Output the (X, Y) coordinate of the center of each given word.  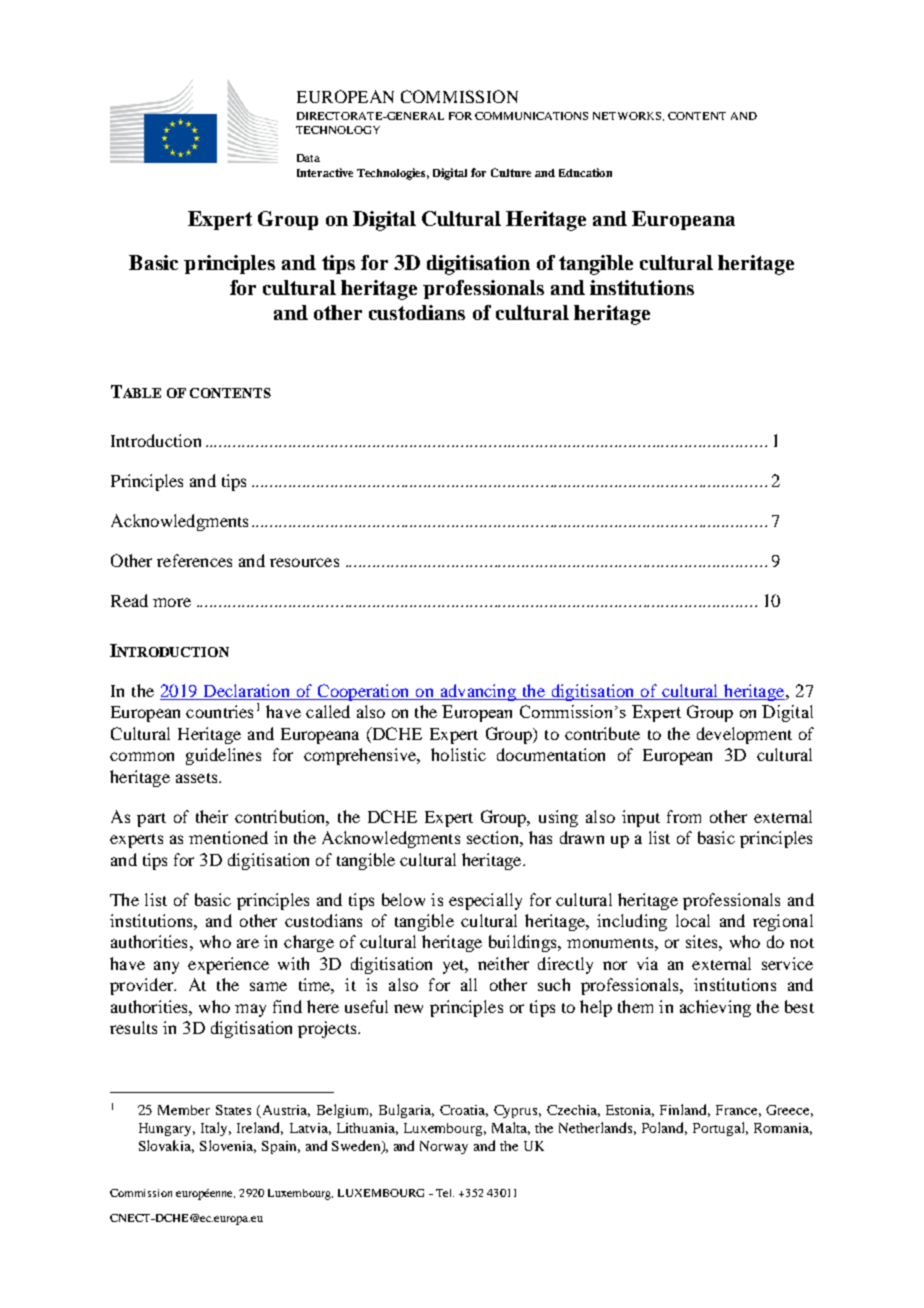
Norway (444, 1147)
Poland (664, 1128)
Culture (511, 172)
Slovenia (228, 1146)
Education (585, 172)
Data (308, 158)
